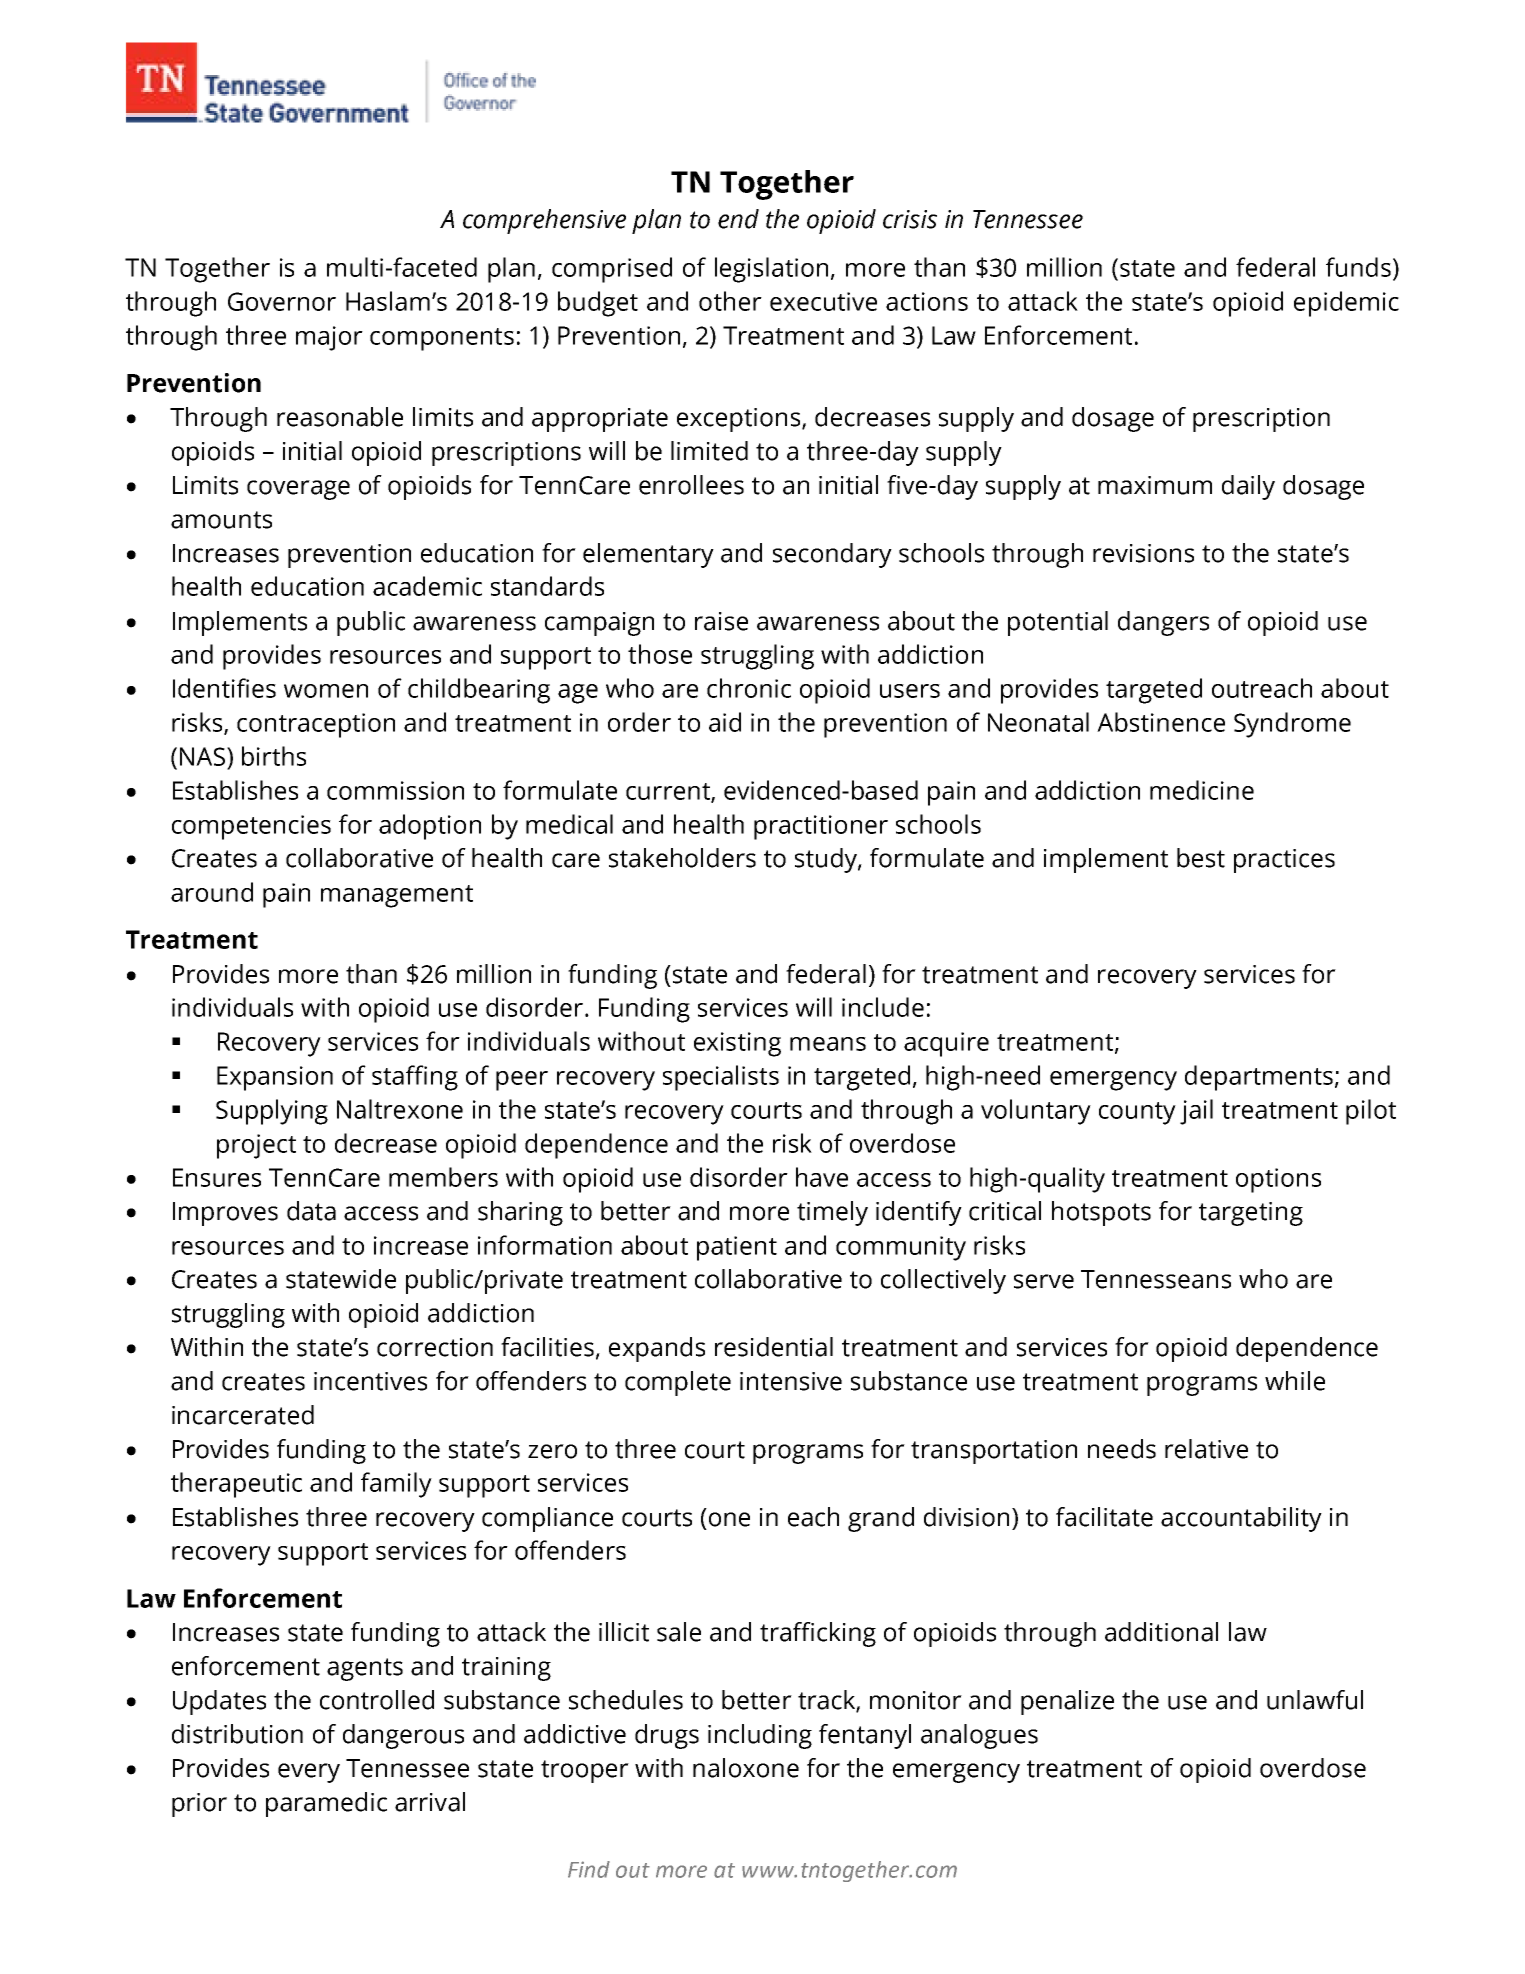  I want to click on epidemic, so click(1346, 304).
